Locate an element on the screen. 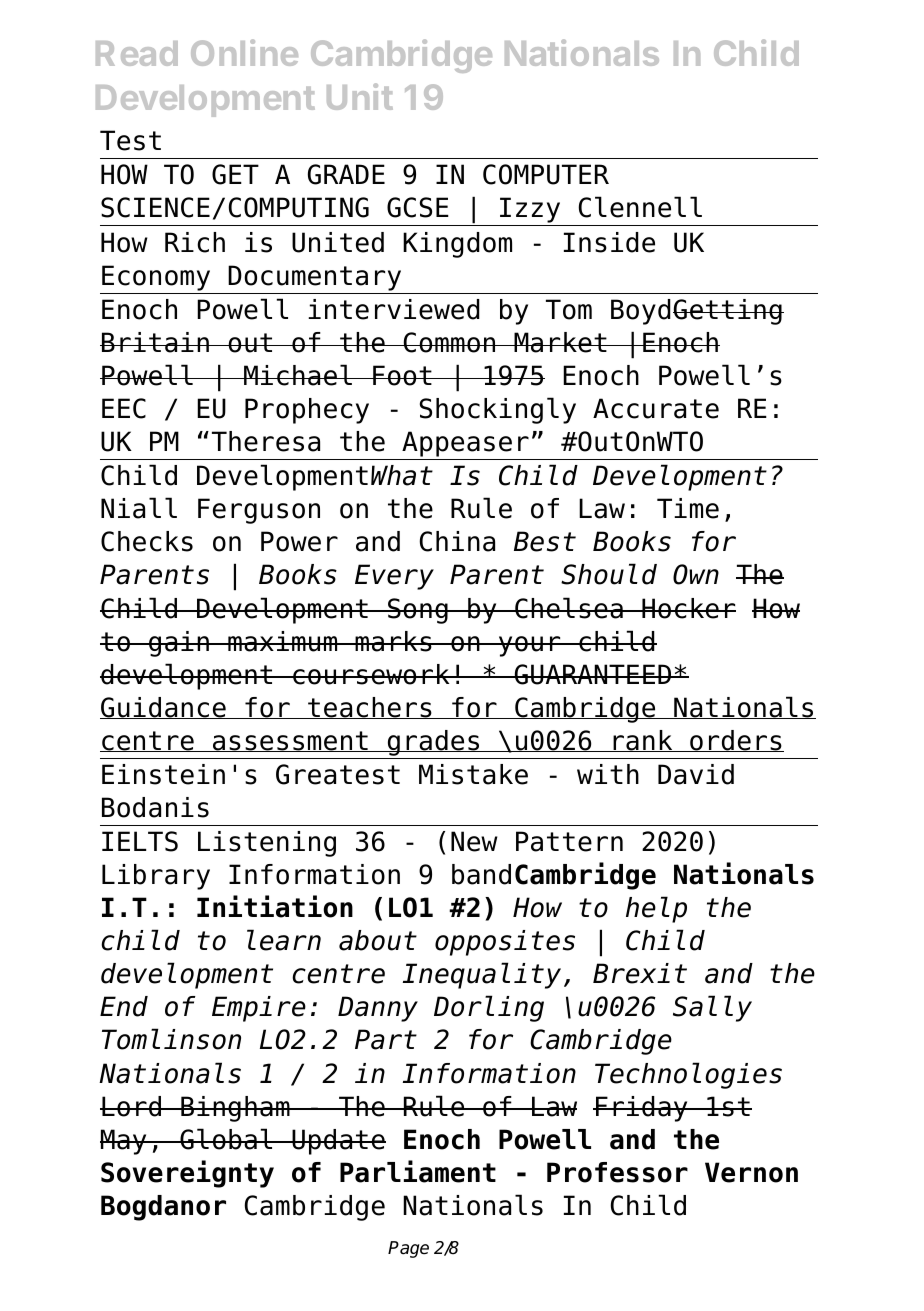 The image size is (924, 1311). gain is located at coordinates (179, 644).
